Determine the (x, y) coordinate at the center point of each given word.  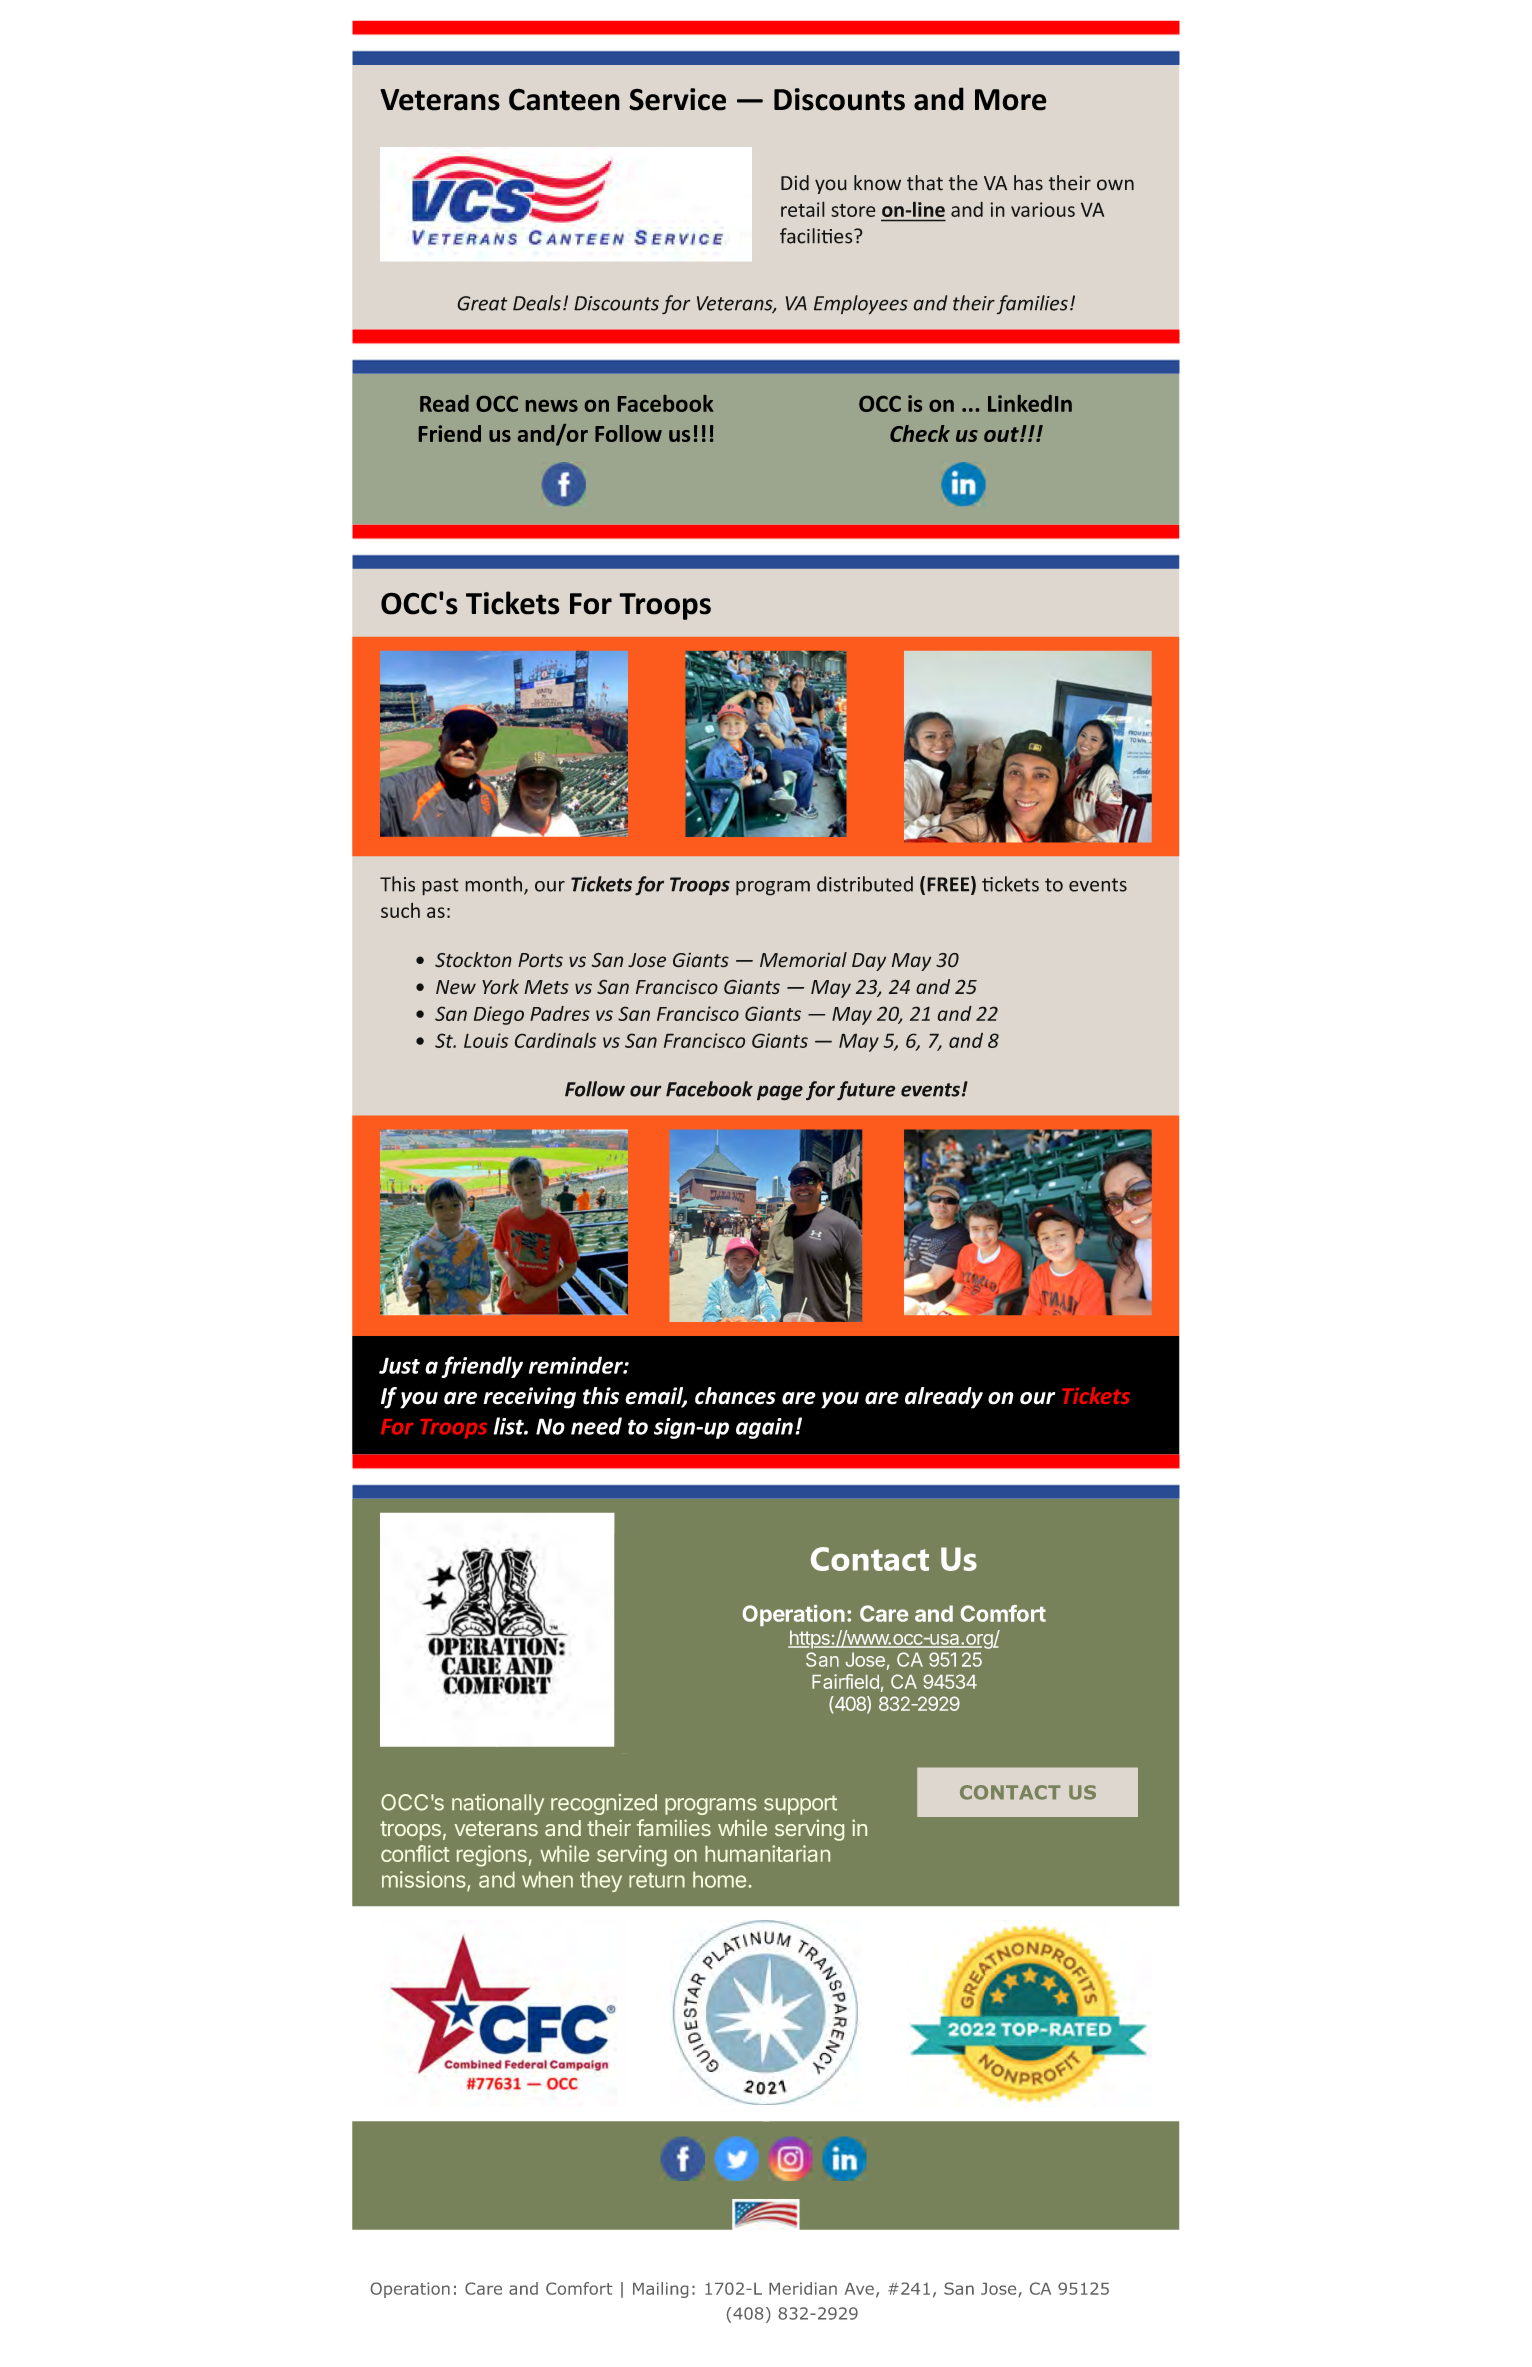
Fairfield (845, 1681)
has (1028, 183)
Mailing (660, 2290)
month (493, 884)
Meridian (803, 2288)
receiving (530, 1398)
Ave (859, 2289)
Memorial (803, 960)
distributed (865, 884)
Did (795, 183)
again (764, 1428)
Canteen (564, 99)
